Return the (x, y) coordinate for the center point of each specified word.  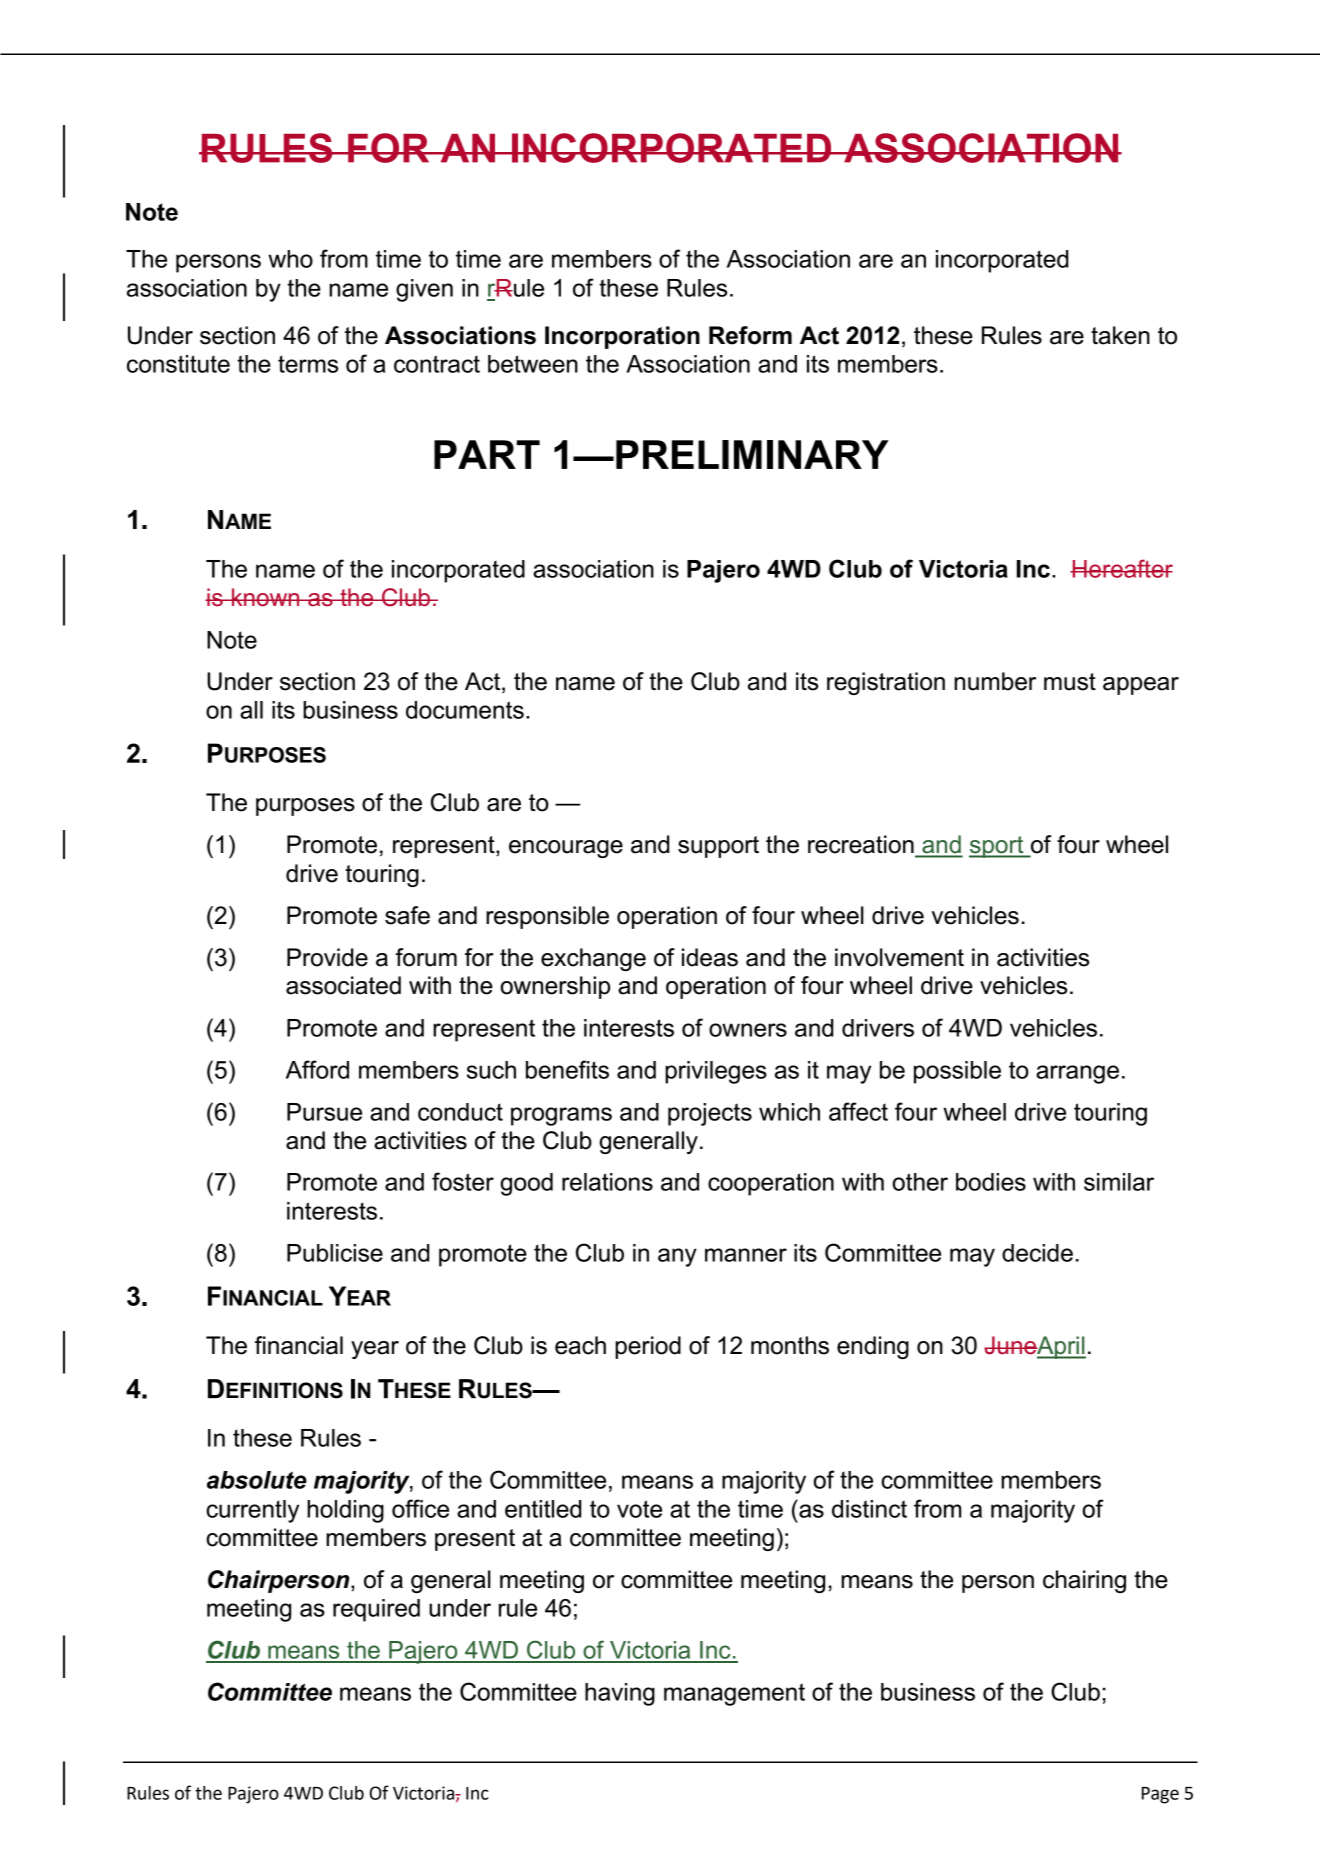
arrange (1077, 1074)
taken (1120, 335)
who (290, 259)
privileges (716, 1072)
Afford (317, 1069)
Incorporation (622, 337)
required (376, 1610)
